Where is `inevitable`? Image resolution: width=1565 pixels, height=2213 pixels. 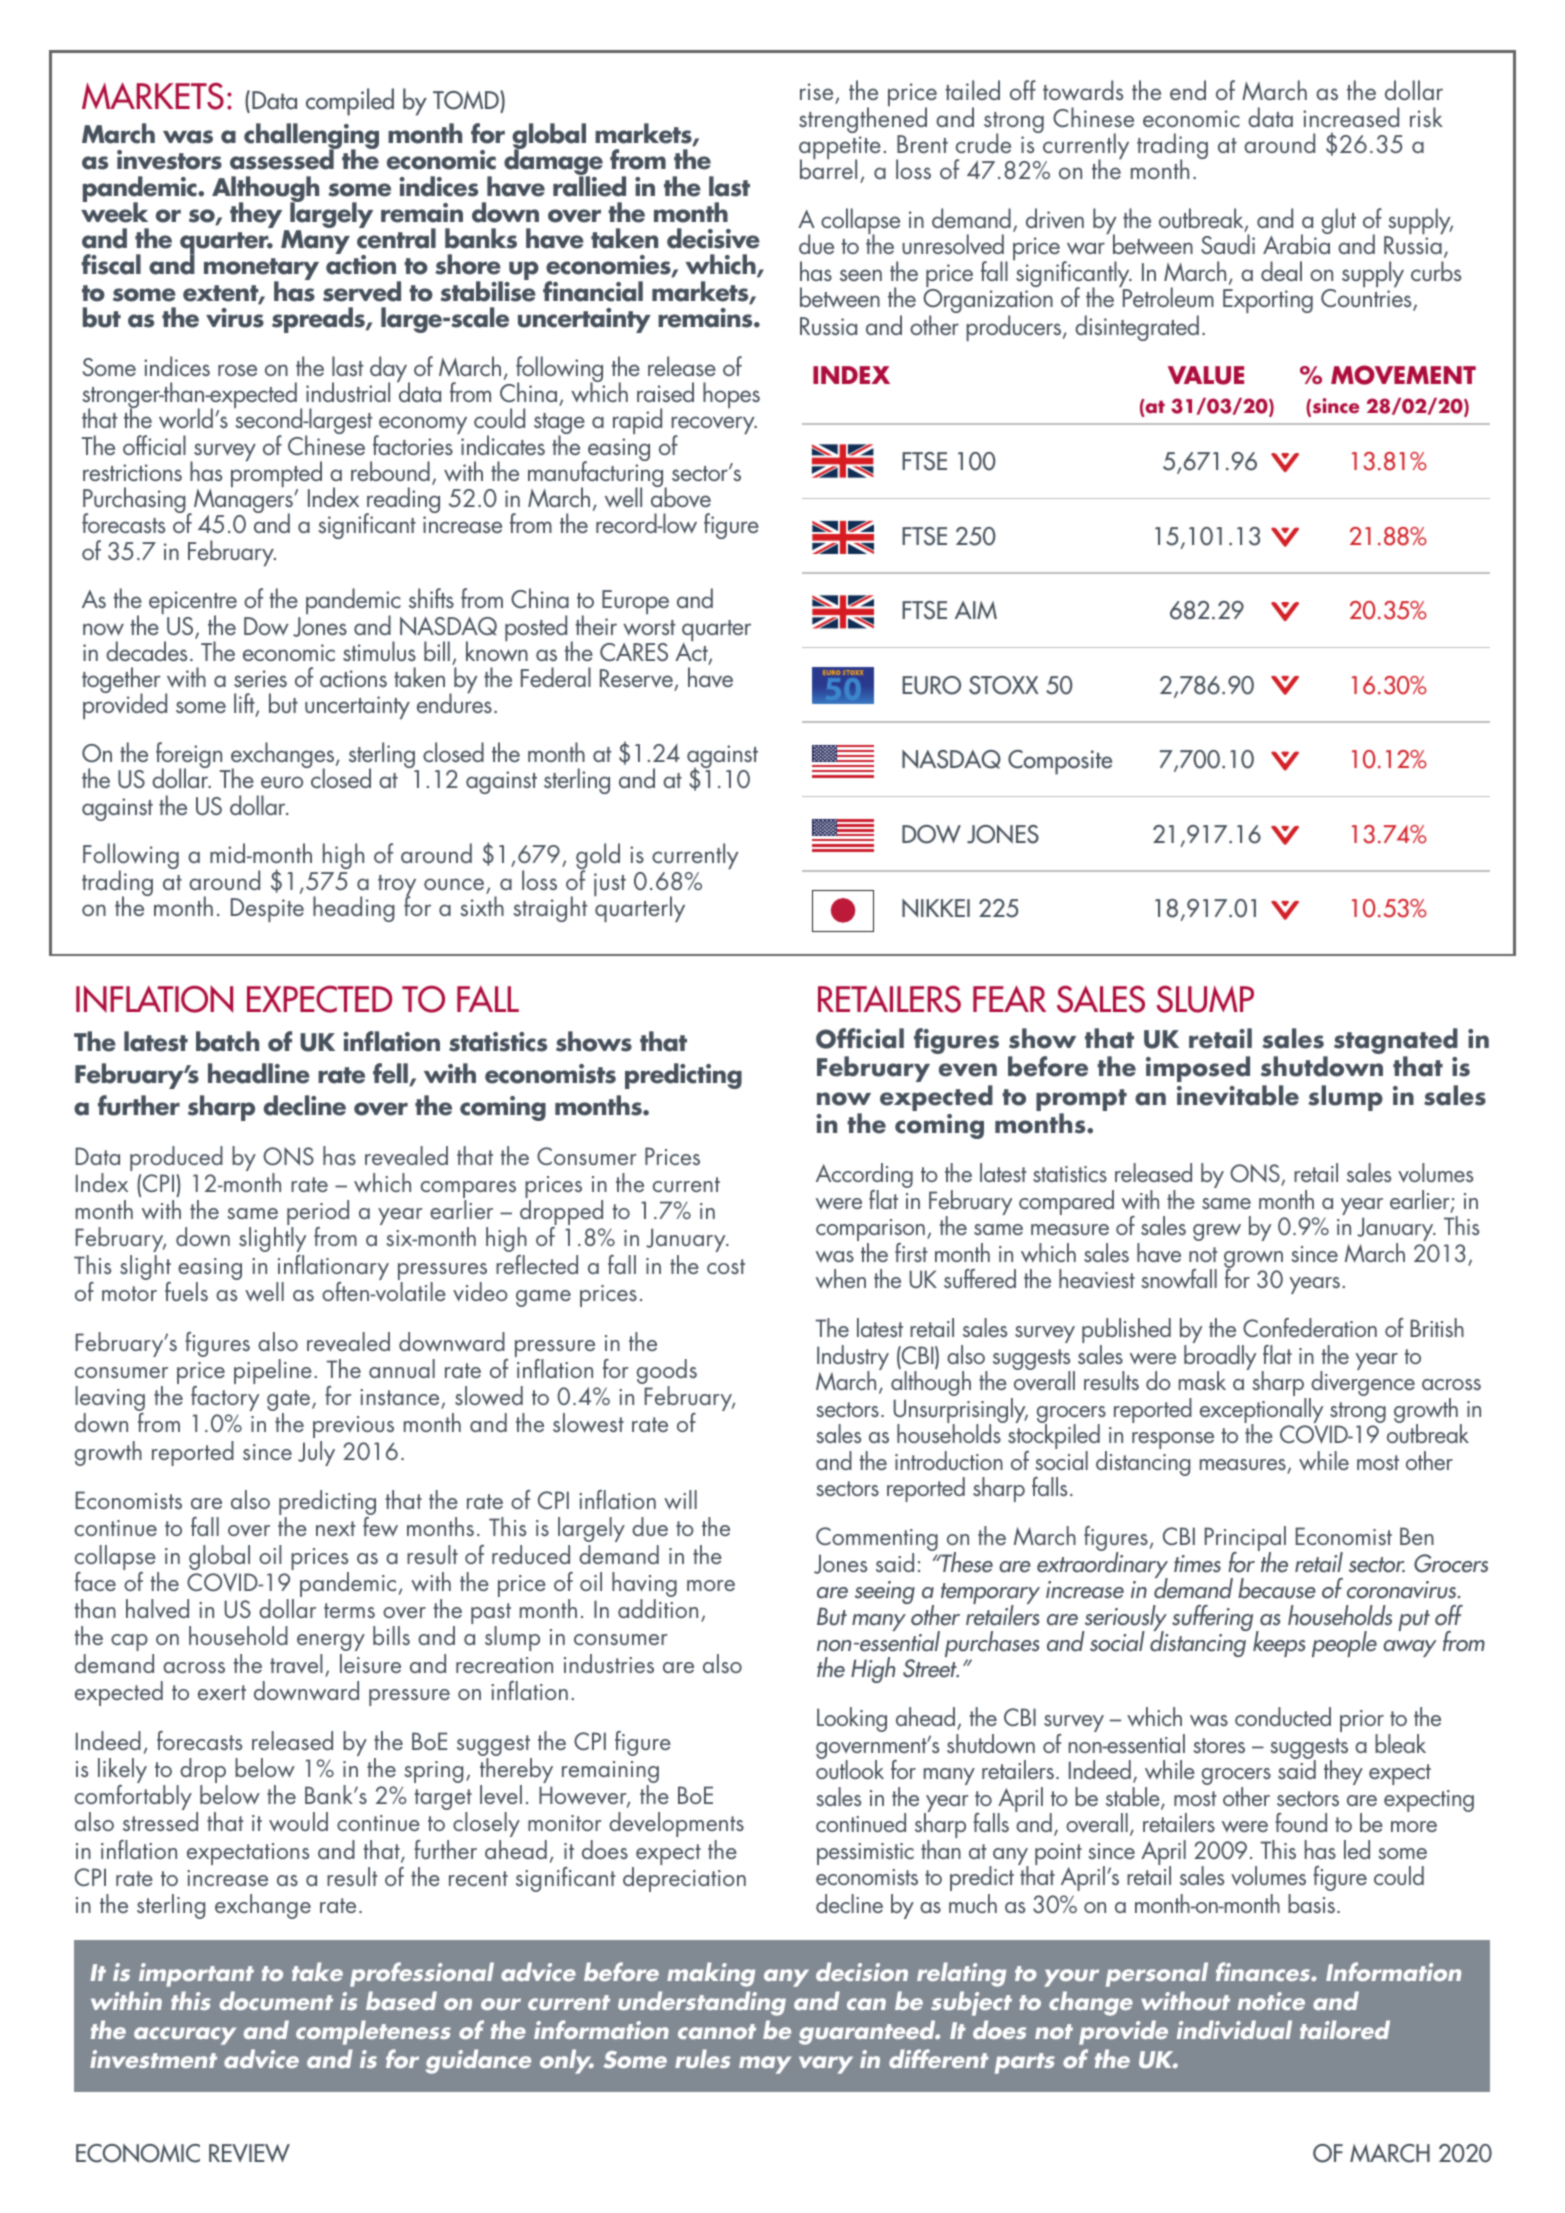
inevitable is located at coordinates (1238, 1095).
